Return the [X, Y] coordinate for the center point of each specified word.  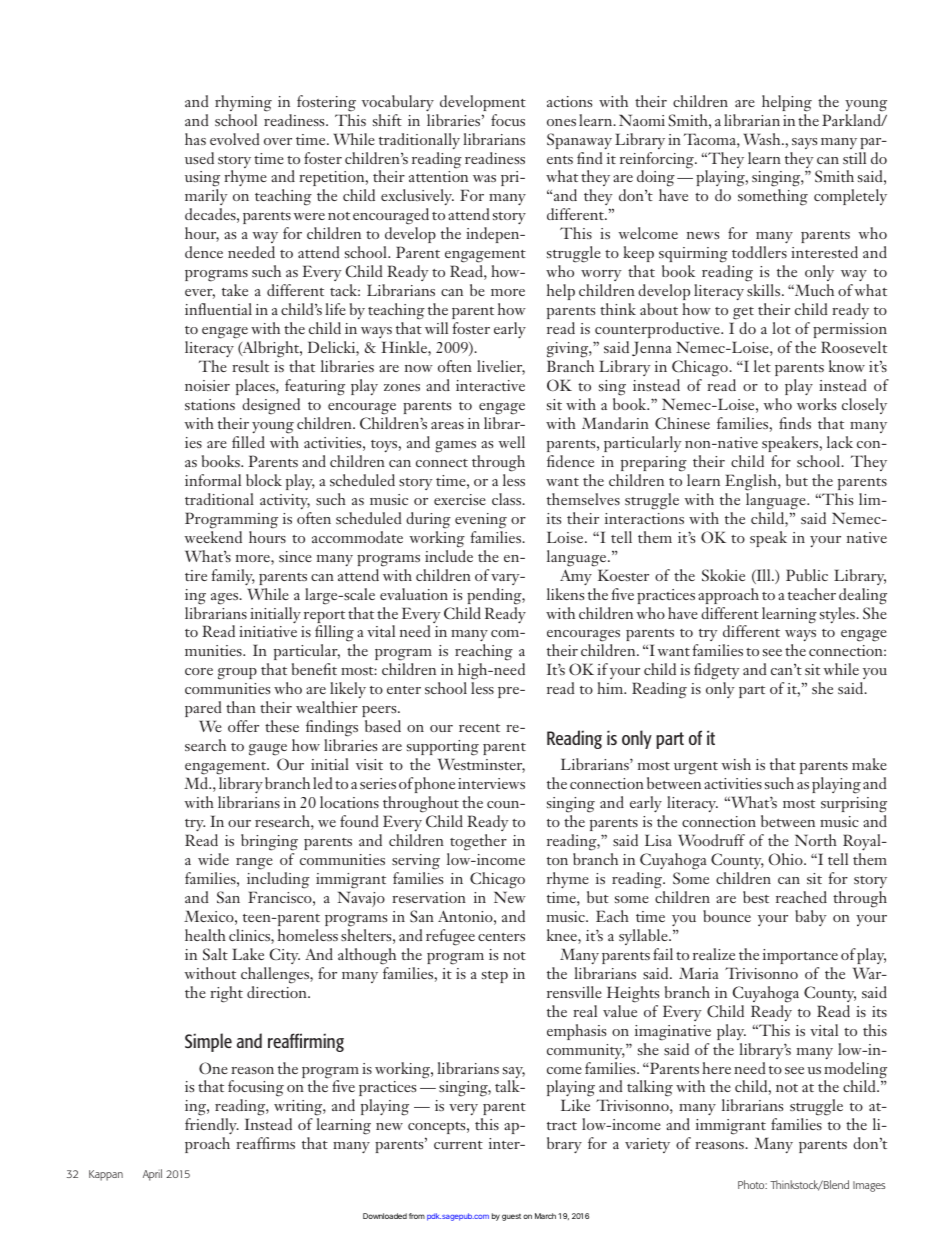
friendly [212, 1128]
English [752, 482]
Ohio [786, 859]
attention [438, 176]
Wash [763, 139]
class [508, 499]
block [264, 480]
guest [511, 1217]
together [478, 842]
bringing [269, 842]
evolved [235, 139]
